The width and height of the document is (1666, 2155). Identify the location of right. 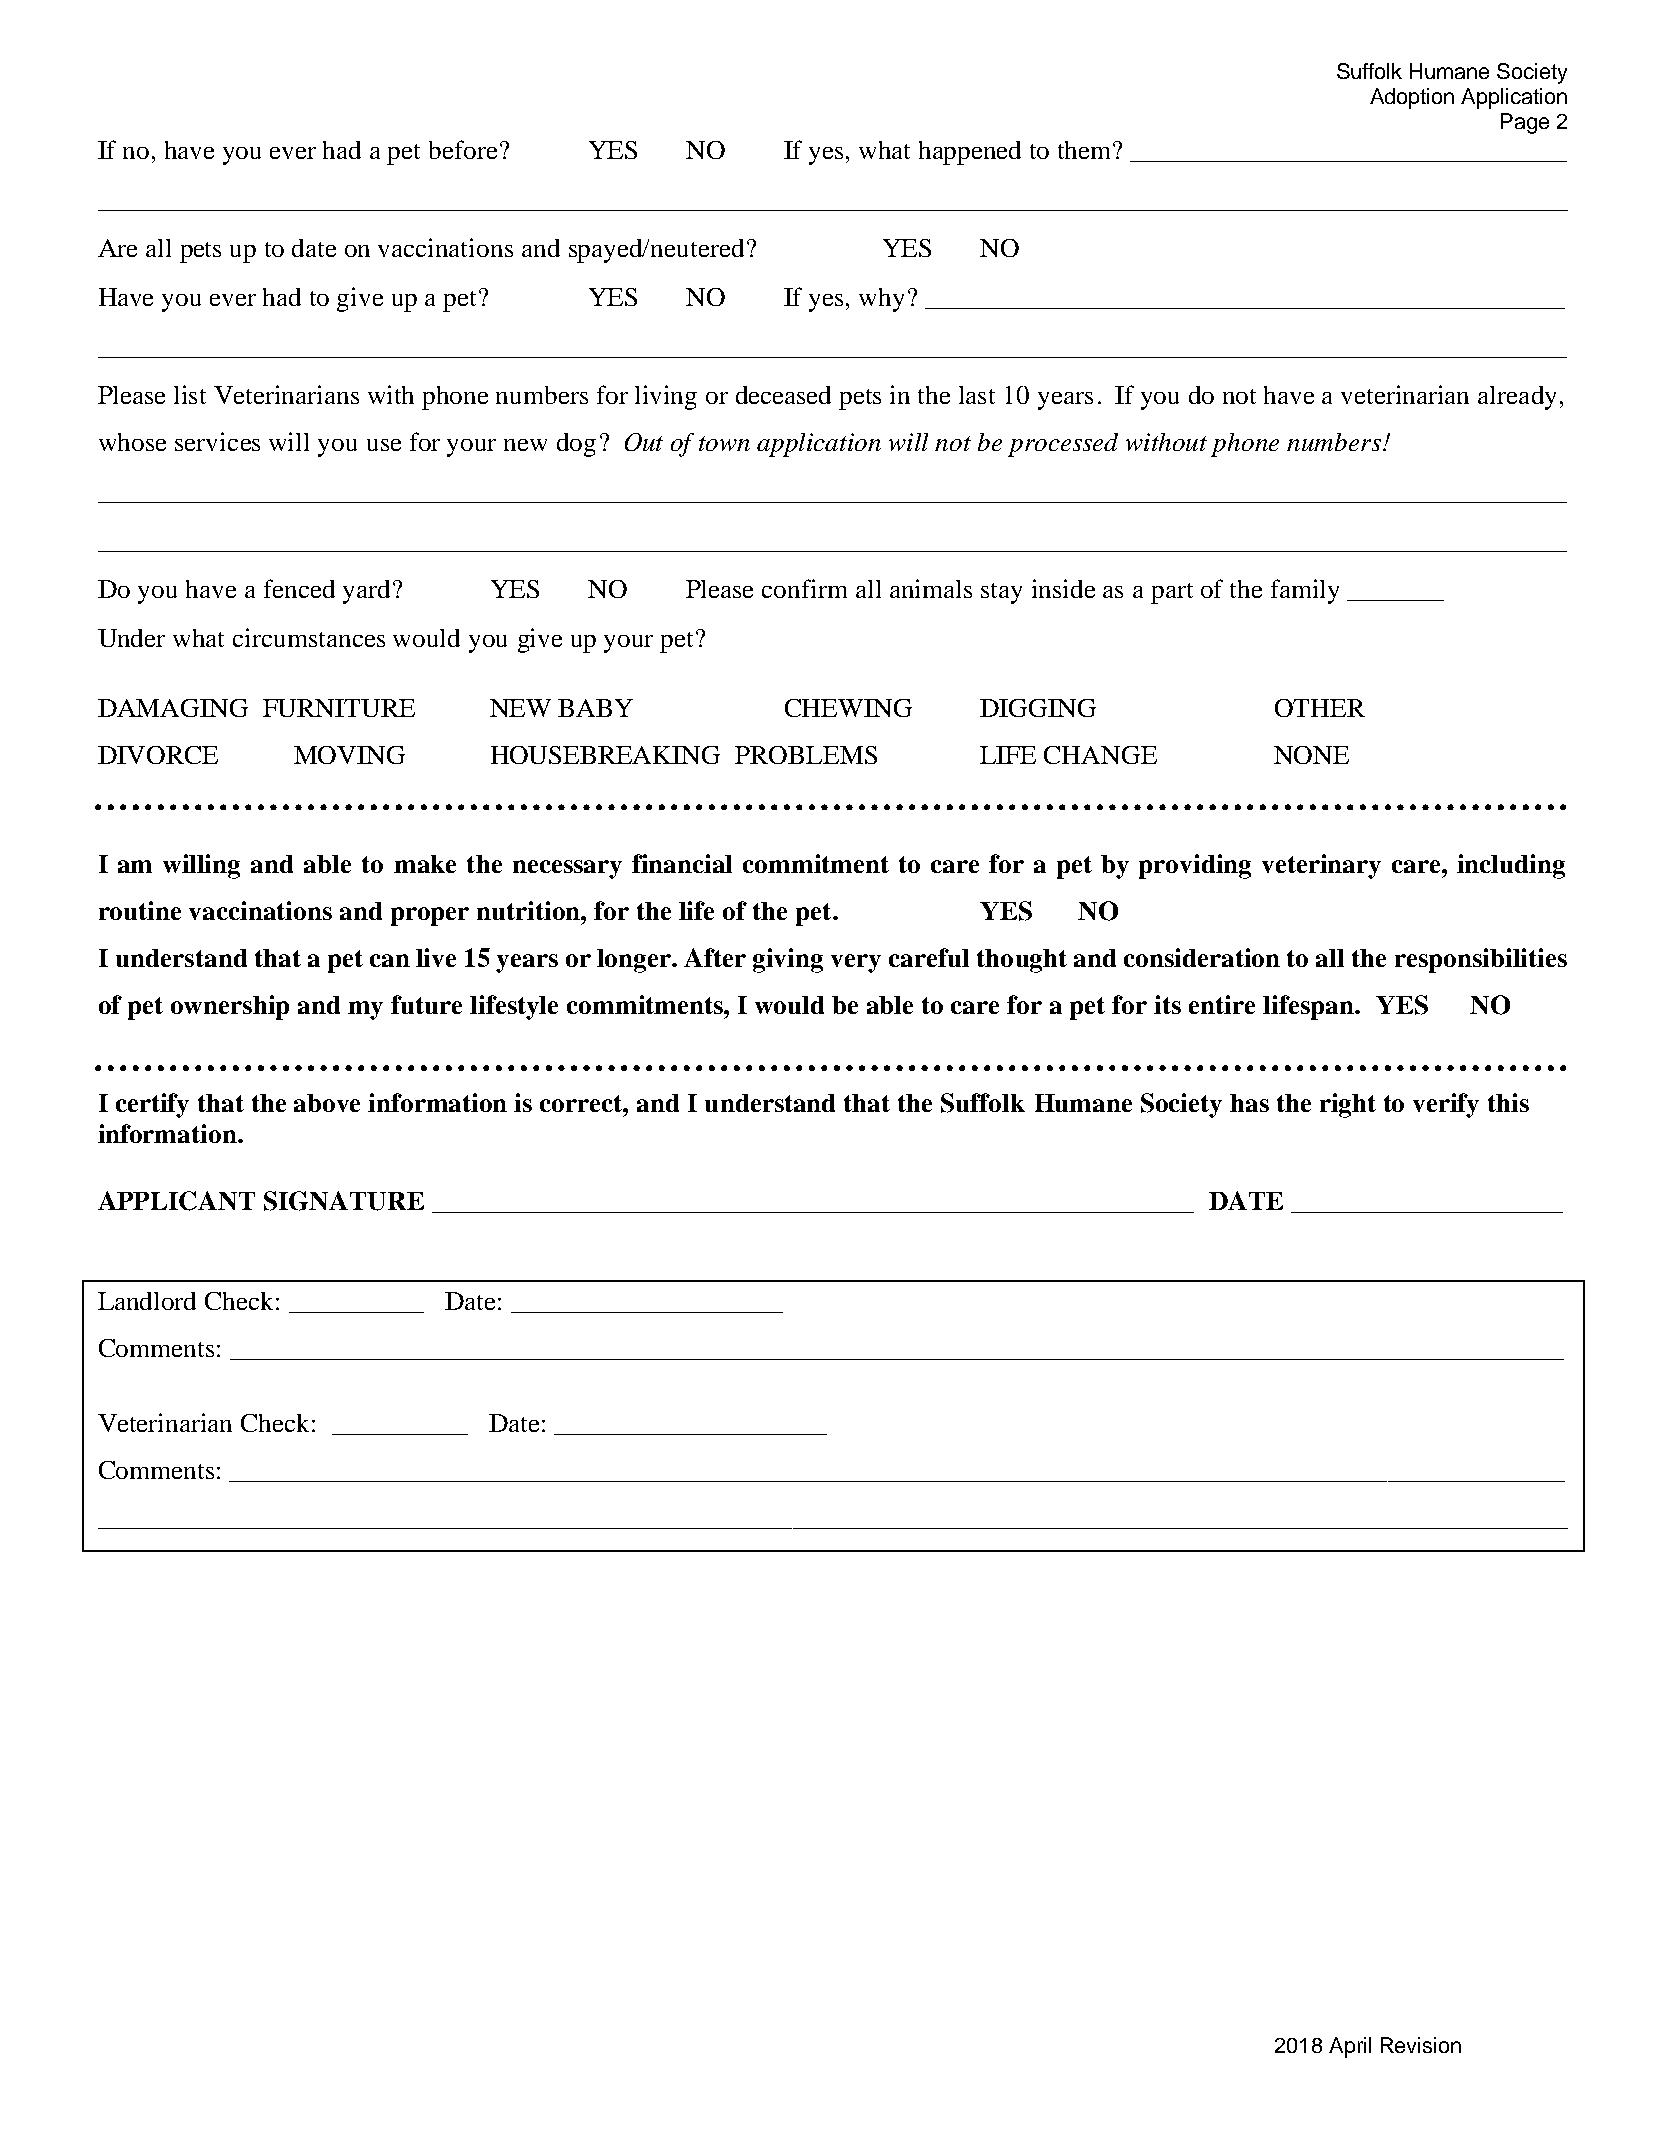
(1348, 1105).
